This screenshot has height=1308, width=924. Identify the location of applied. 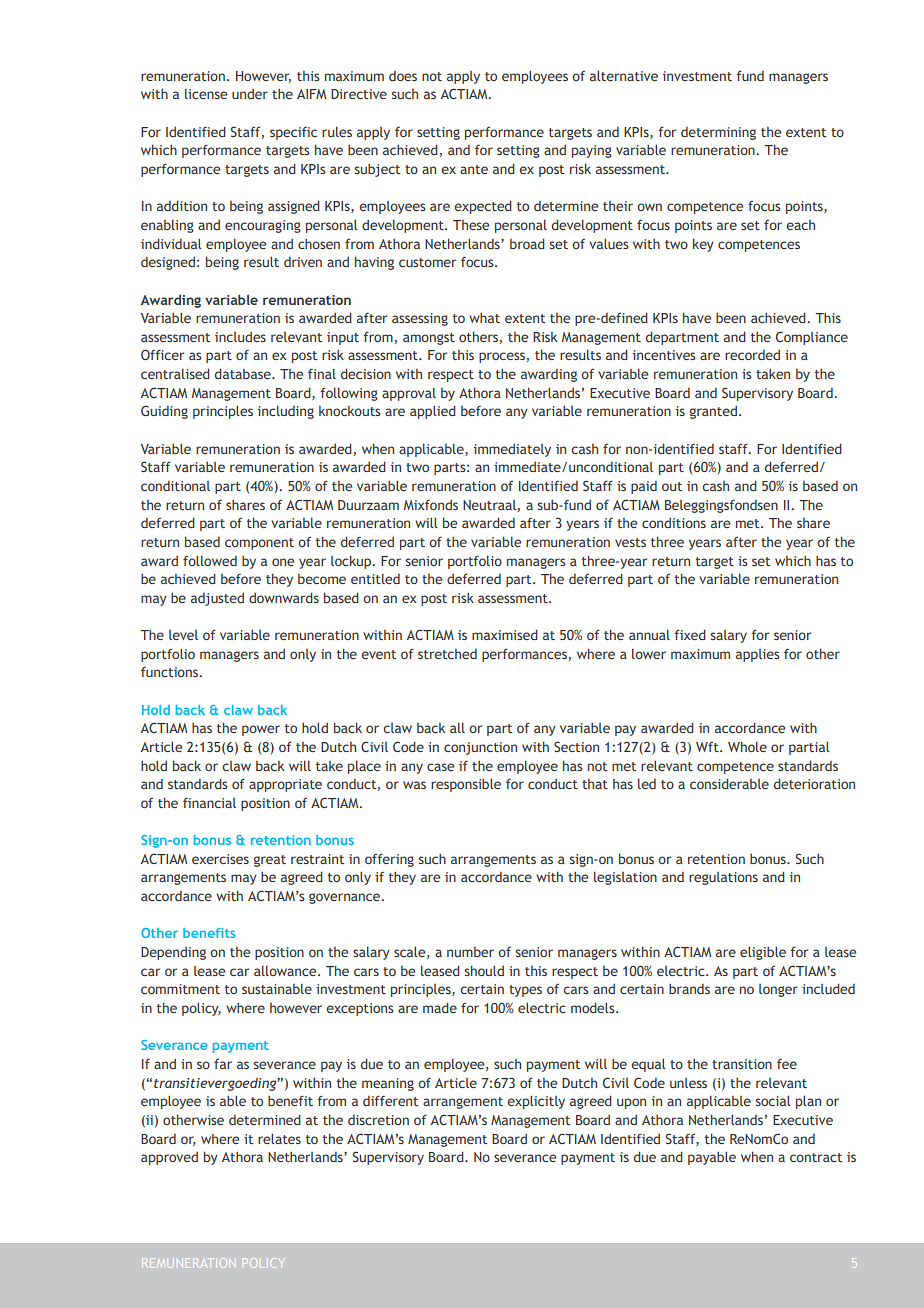
(433, 412).
